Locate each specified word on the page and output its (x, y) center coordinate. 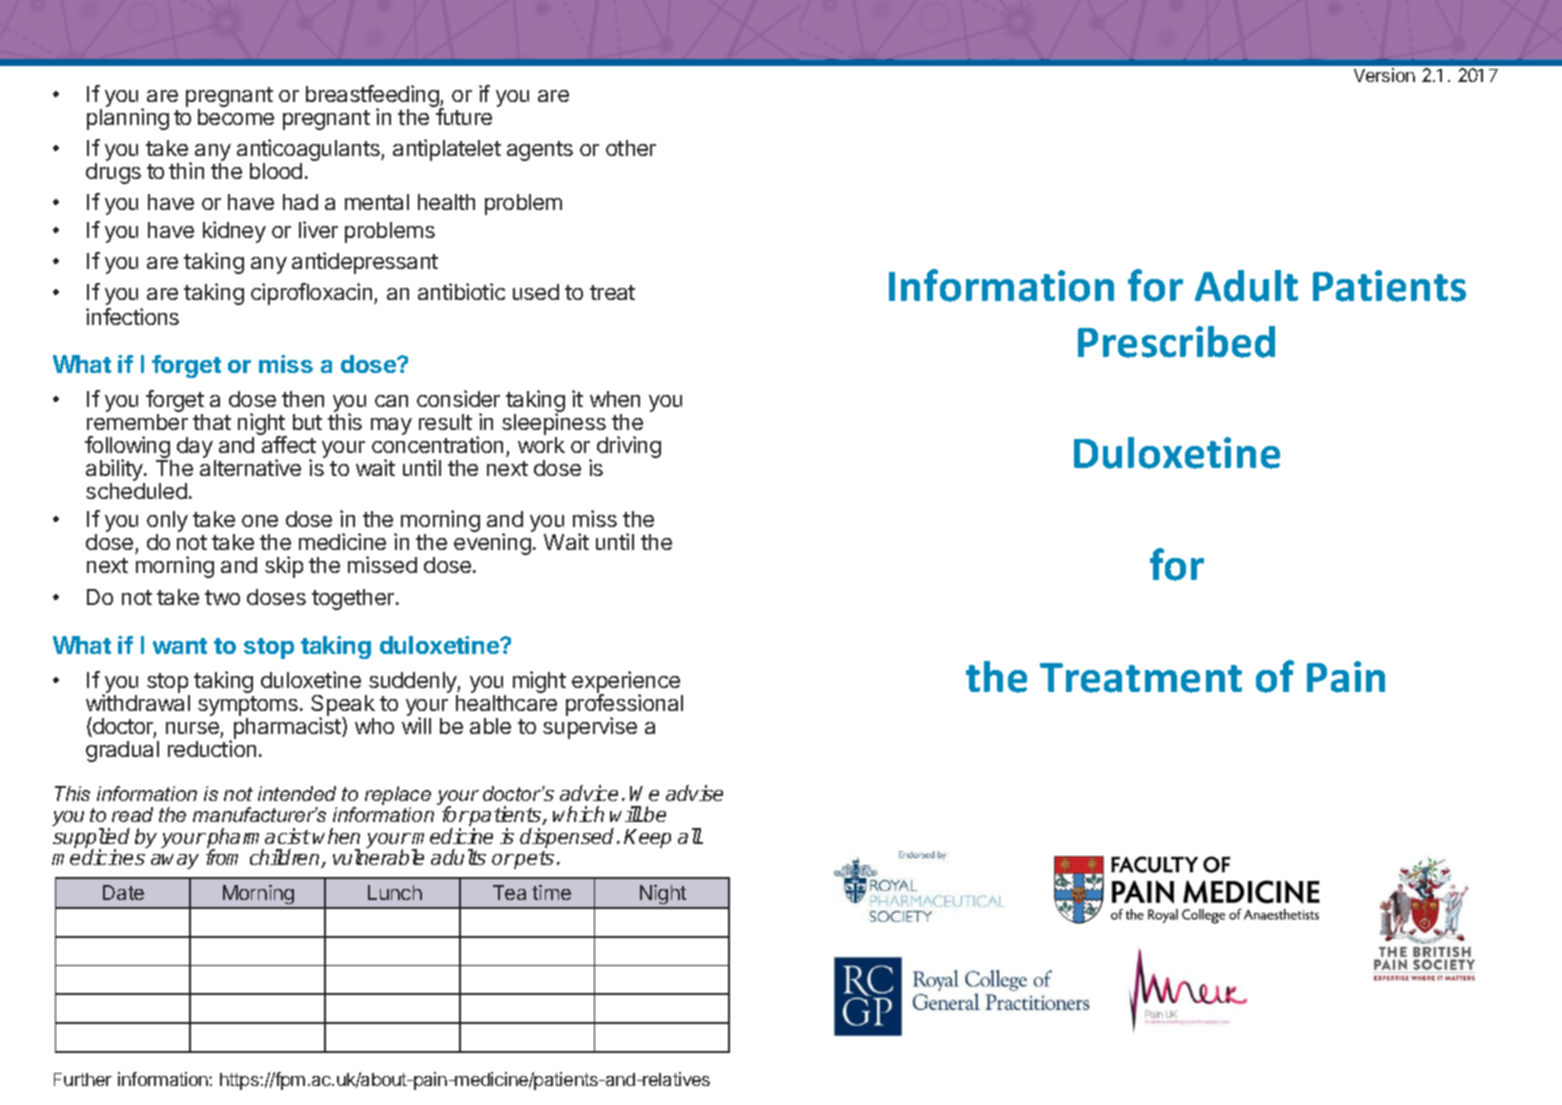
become (236, 117)
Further (83, 1079)
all (690, 836)
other (631, 148)
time (551, 892)
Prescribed (1176, 342)
